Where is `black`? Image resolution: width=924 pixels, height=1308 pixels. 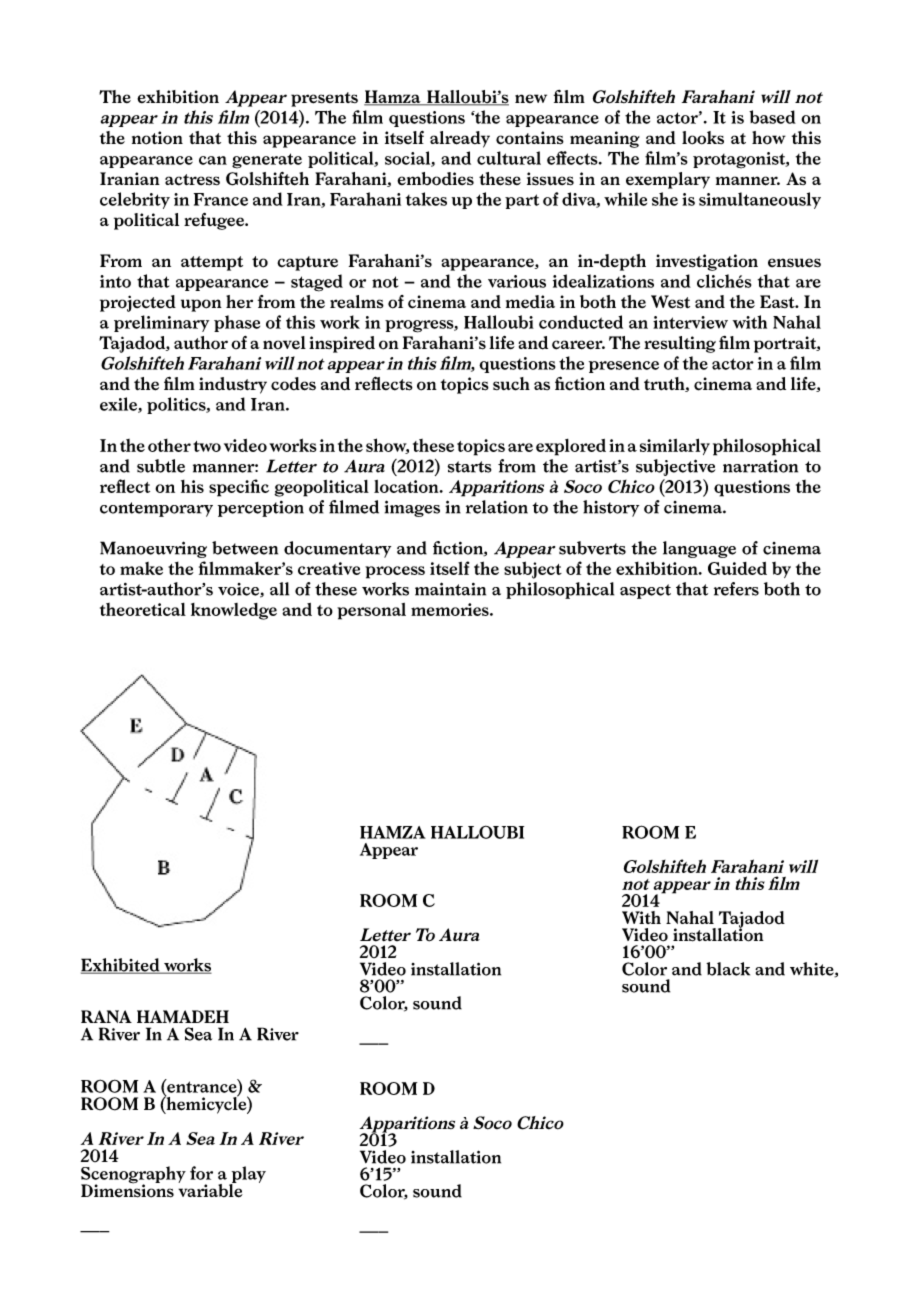 black is located at coordinates (728, 969).
